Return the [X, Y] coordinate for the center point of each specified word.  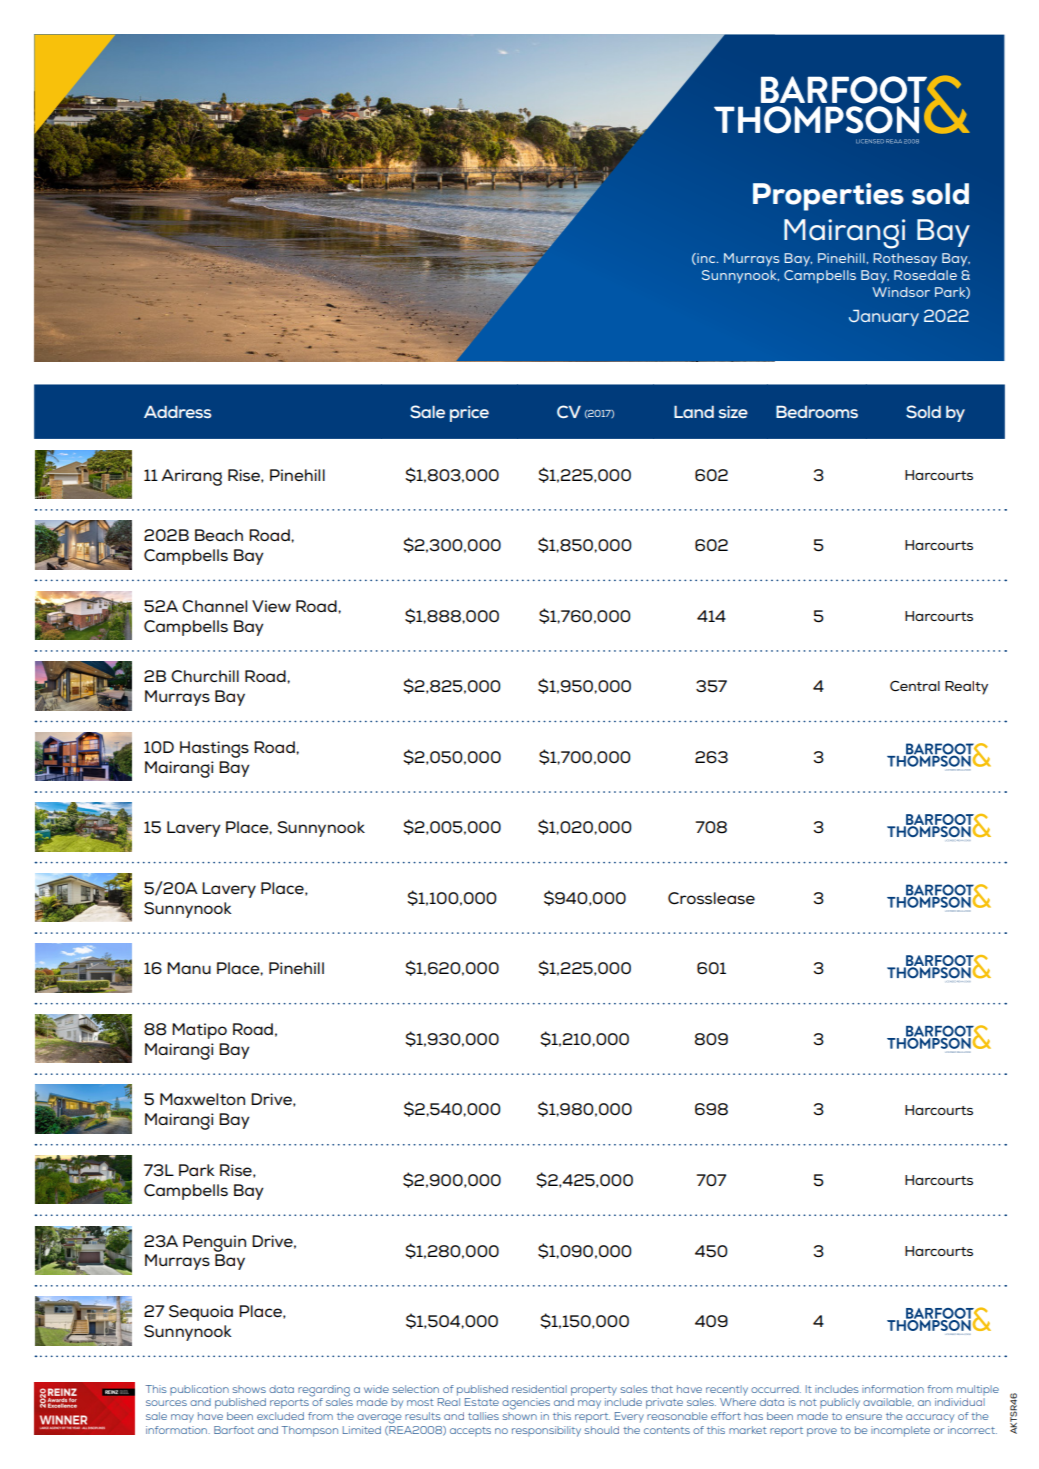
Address [178, 412]
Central [915, 685]
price [469, 414]
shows [249, 1389]
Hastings [214, 749]
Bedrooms [817, 412]
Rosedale [925, 275]
